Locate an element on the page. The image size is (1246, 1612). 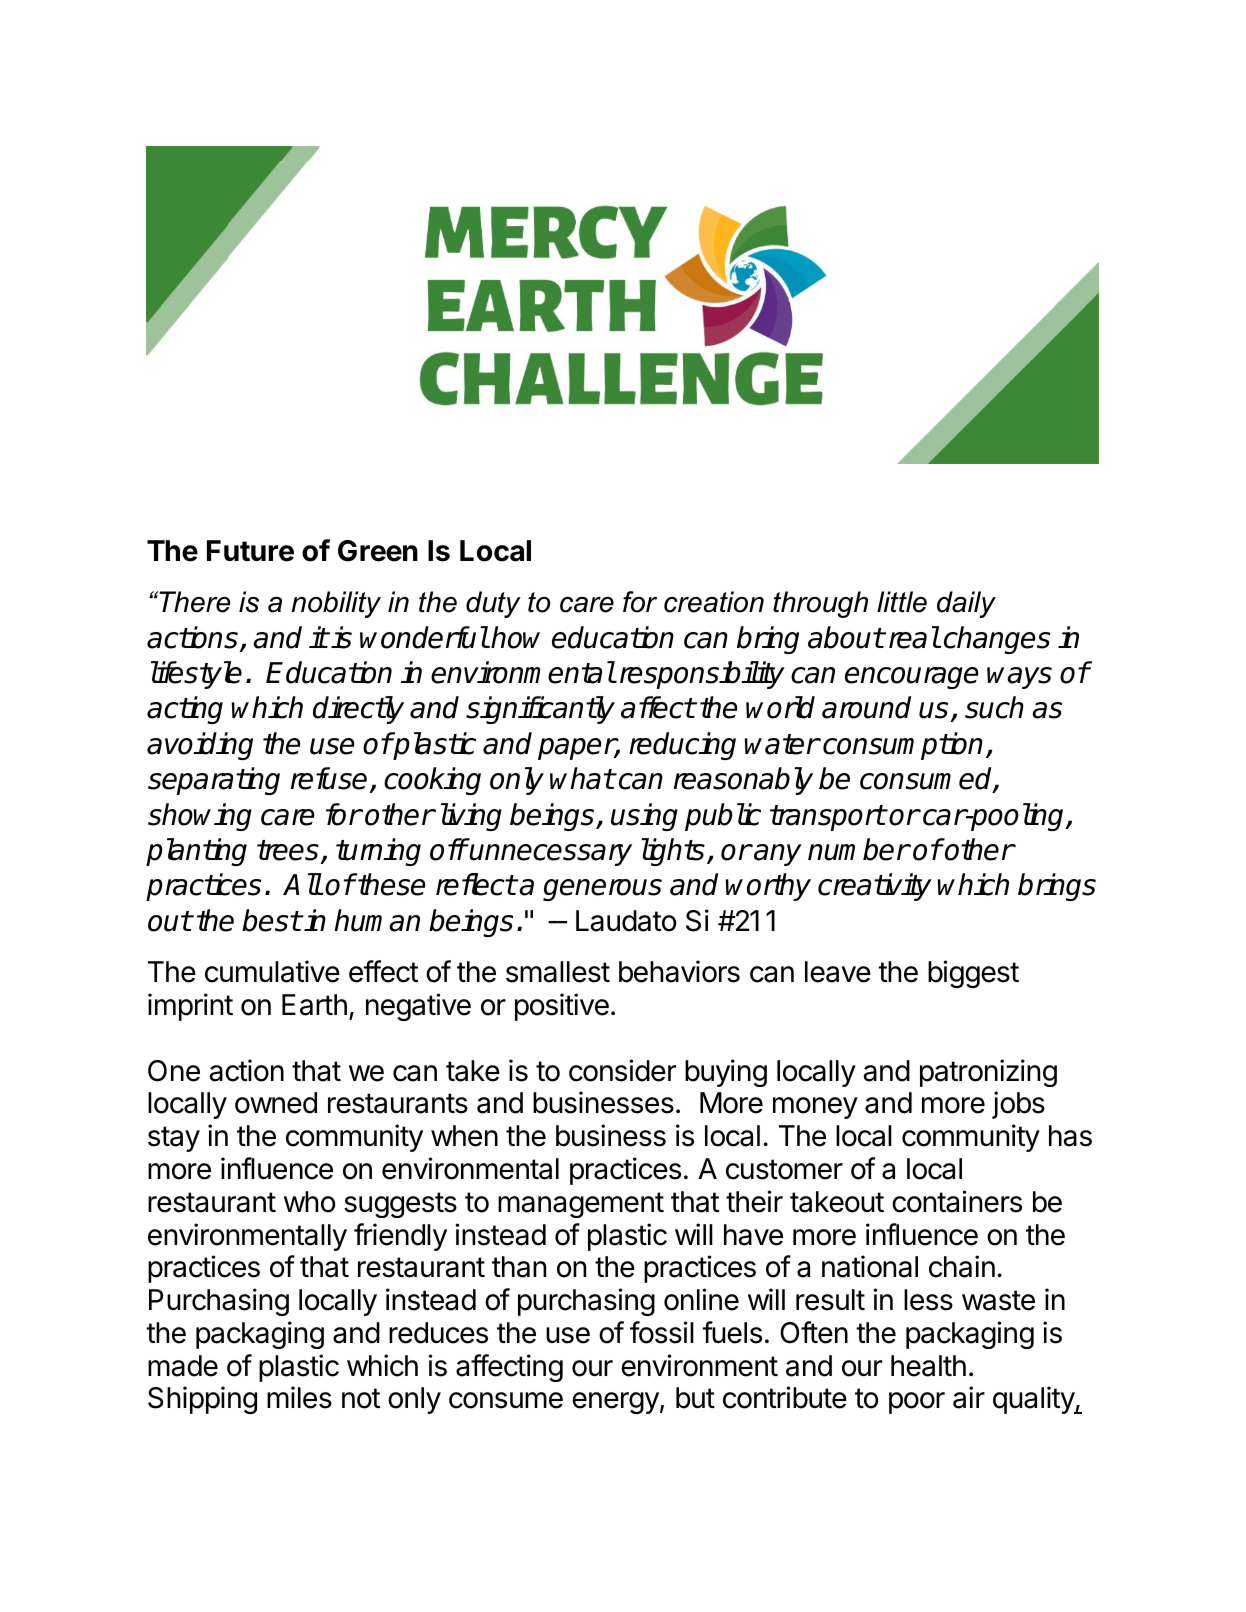
little is located at coordinates (902, 602).
